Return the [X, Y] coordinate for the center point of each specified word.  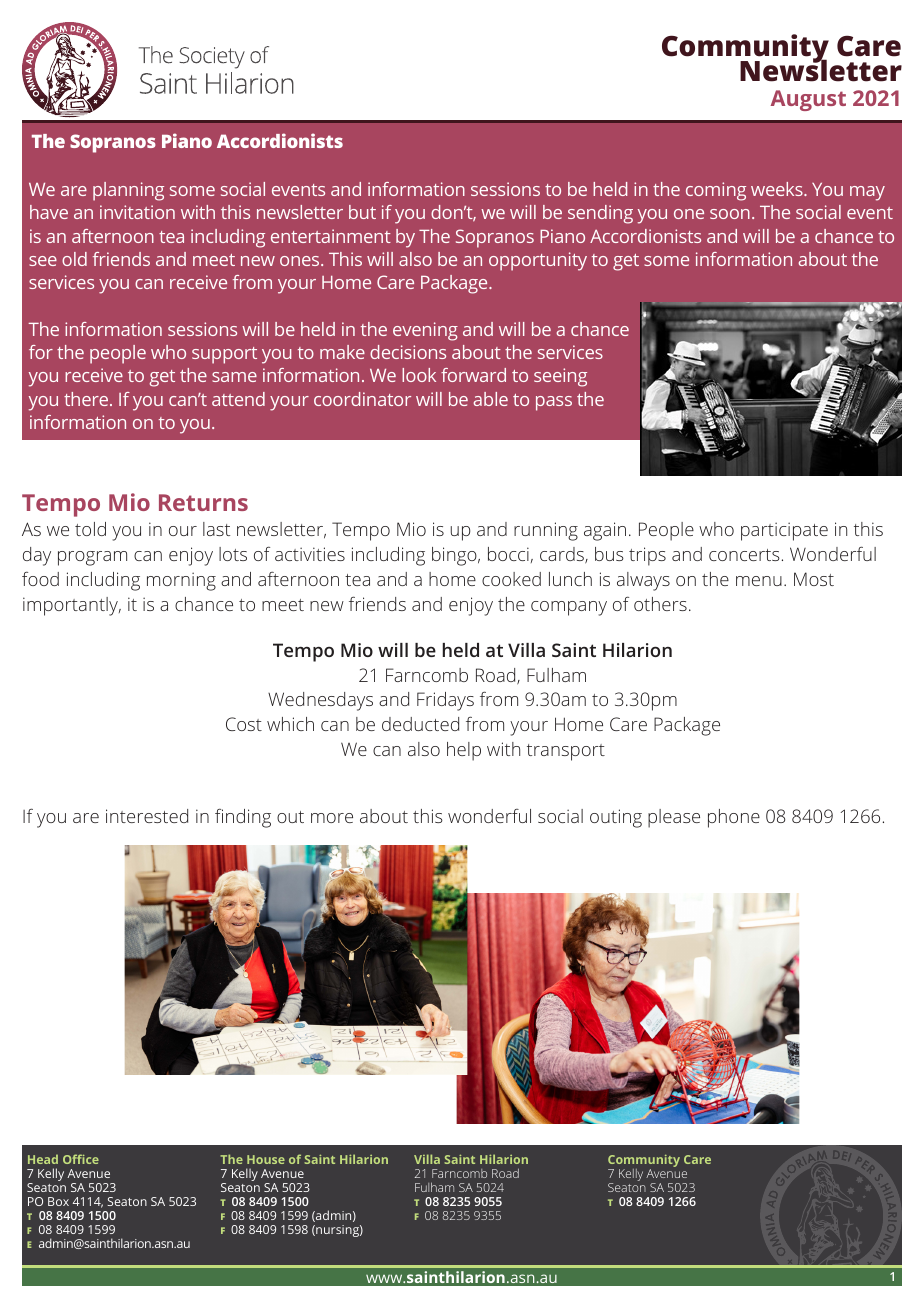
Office [81, 1159]
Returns [203, 502]
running [546, 531]
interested [147, 816]
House [266, 1159]
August [808, 100]
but [362, 212]
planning [128, 191]
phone [734, 818]
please [674, 818]
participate [784, 531]
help [464, 751]
